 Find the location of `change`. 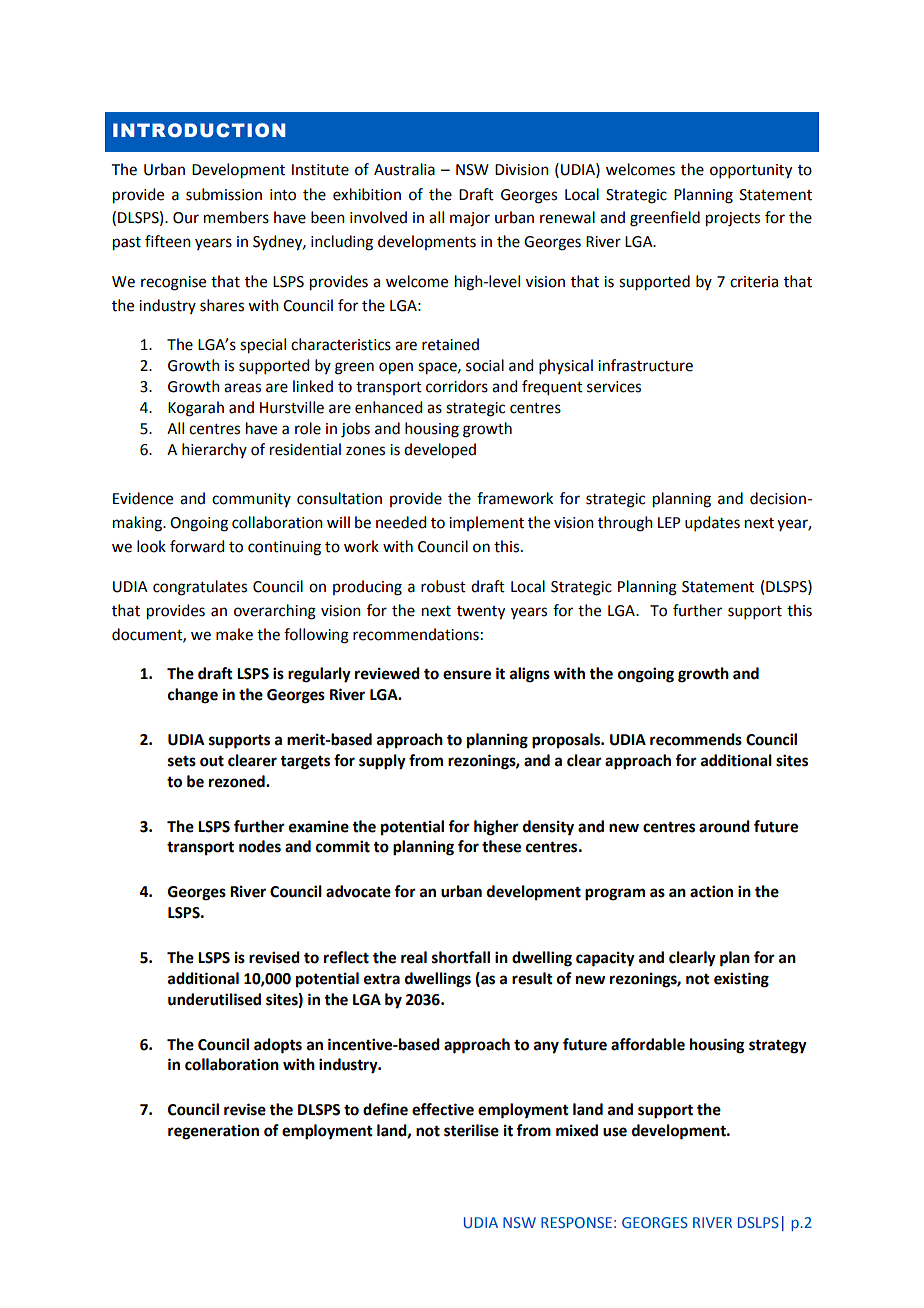

change is located at coordinates (193, 696).
